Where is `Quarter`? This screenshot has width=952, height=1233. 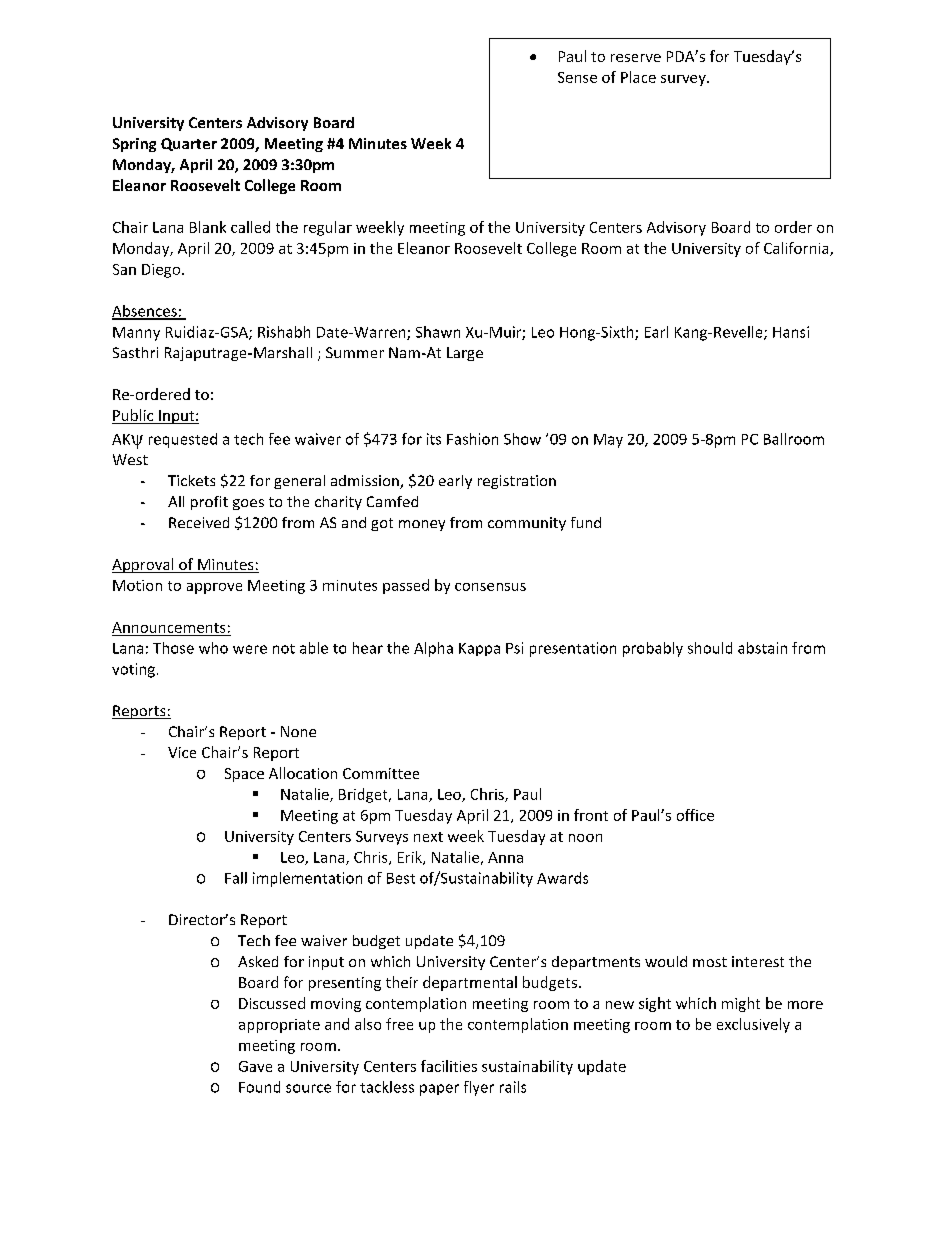 Quarter is located at coordinates (189, 144).
